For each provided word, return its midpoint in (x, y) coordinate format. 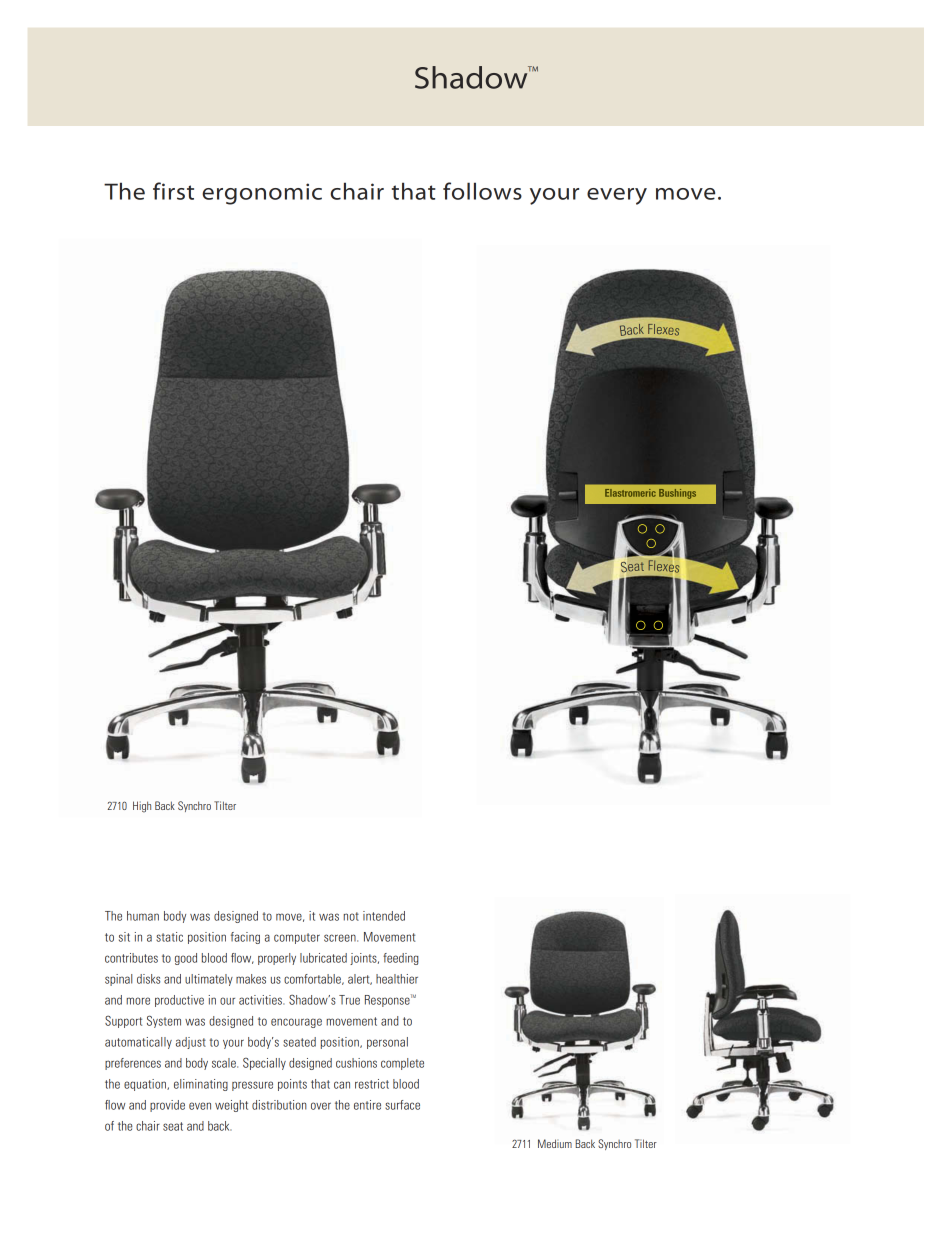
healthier (397, 979)
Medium (555, 1143)
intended (384, 916)
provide (167, 1106)
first (173, 191)
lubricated (323, 958)
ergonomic (262, 194)
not (351, 916)
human (143, 916)
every (617, 196)
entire (367, 1105)
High (142, 807)
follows (482, 191)
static (169, 937)
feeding (401, 959)
